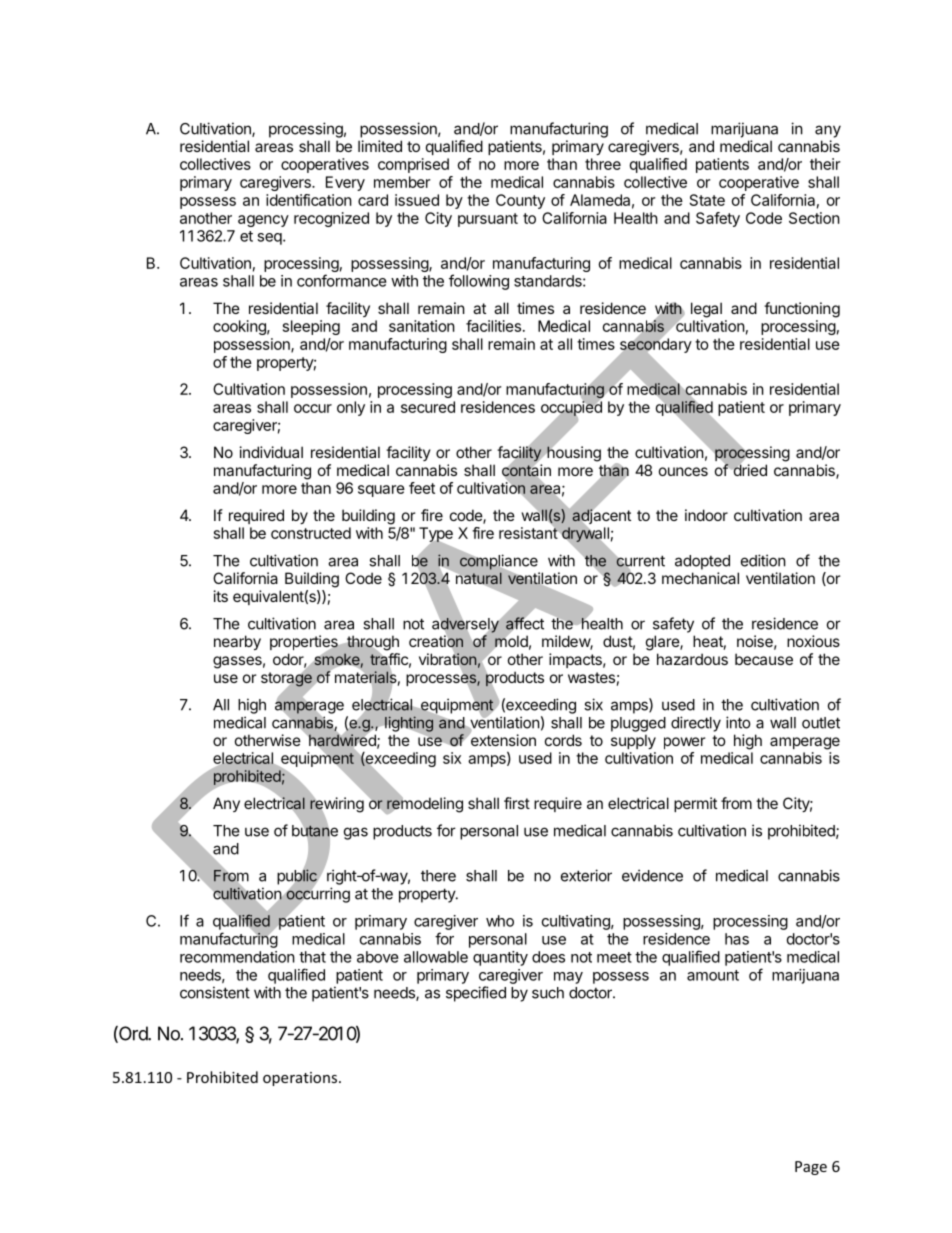 The height and width of the document is (1233, 952). Describe the element at coordinates (300, 1079) in the document. I see `operations` at that location.
